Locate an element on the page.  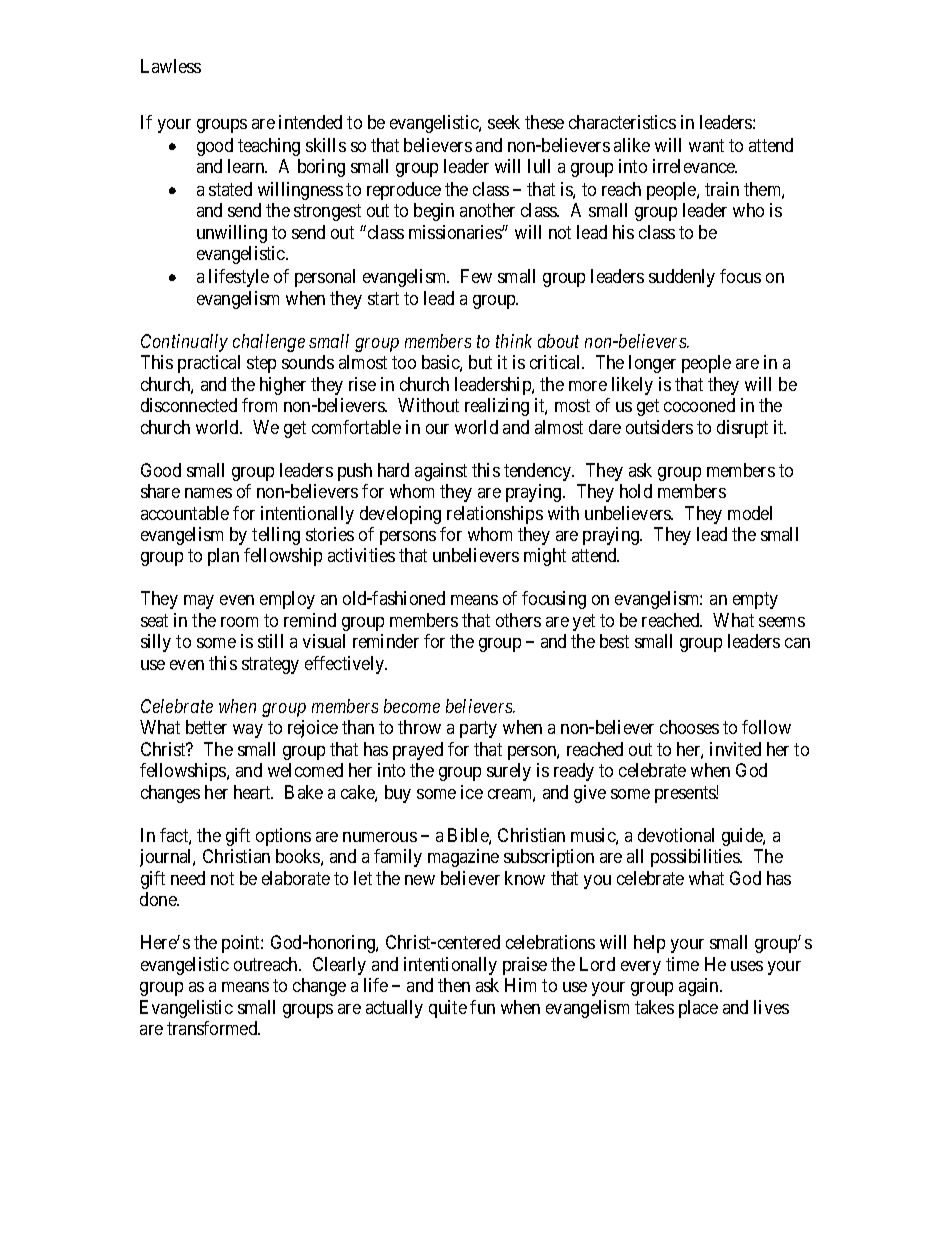
transformed is located at coordinates (213, 1028).
